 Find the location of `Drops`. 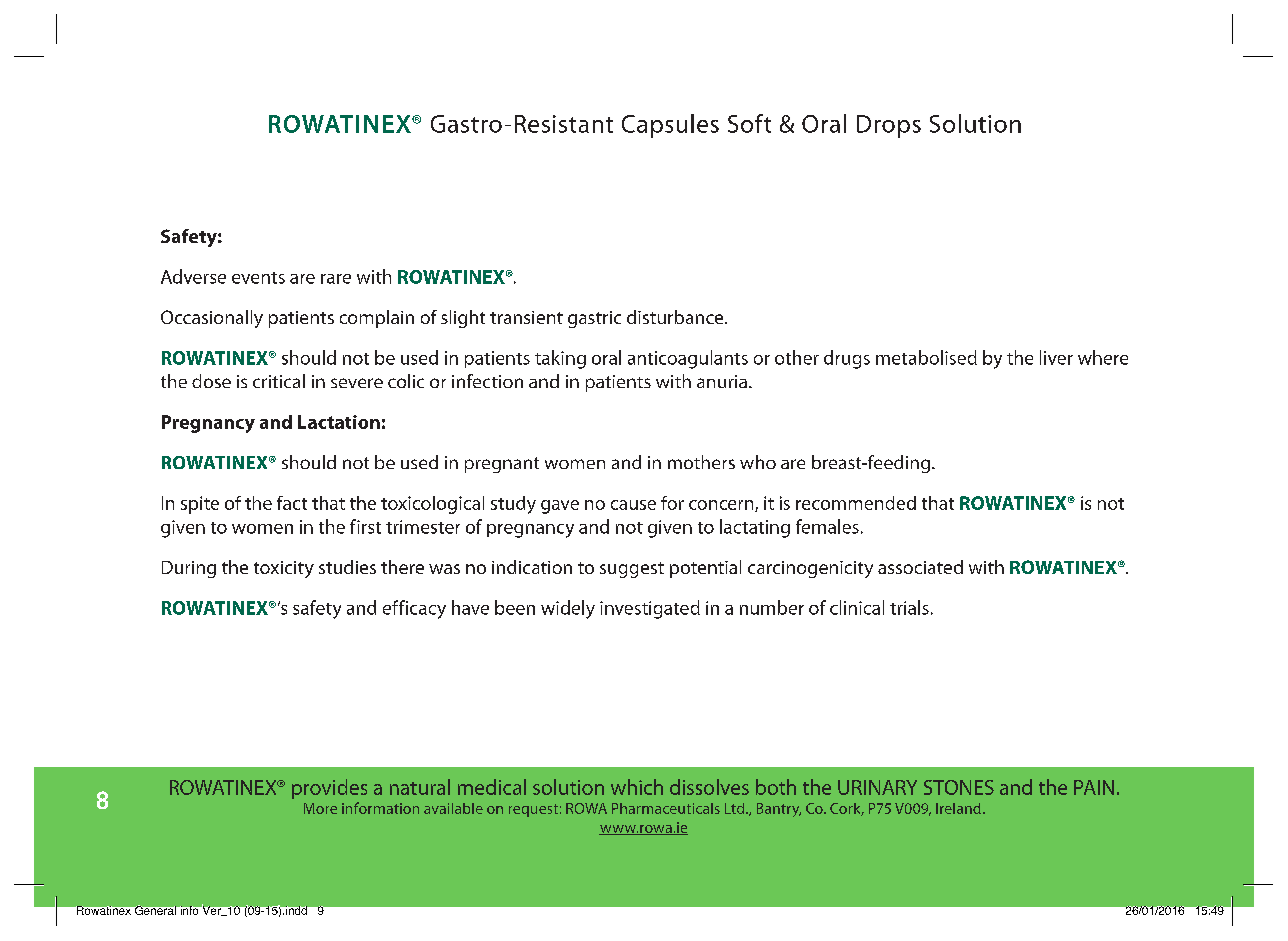

Drops is located at coordinates (889, 126).
